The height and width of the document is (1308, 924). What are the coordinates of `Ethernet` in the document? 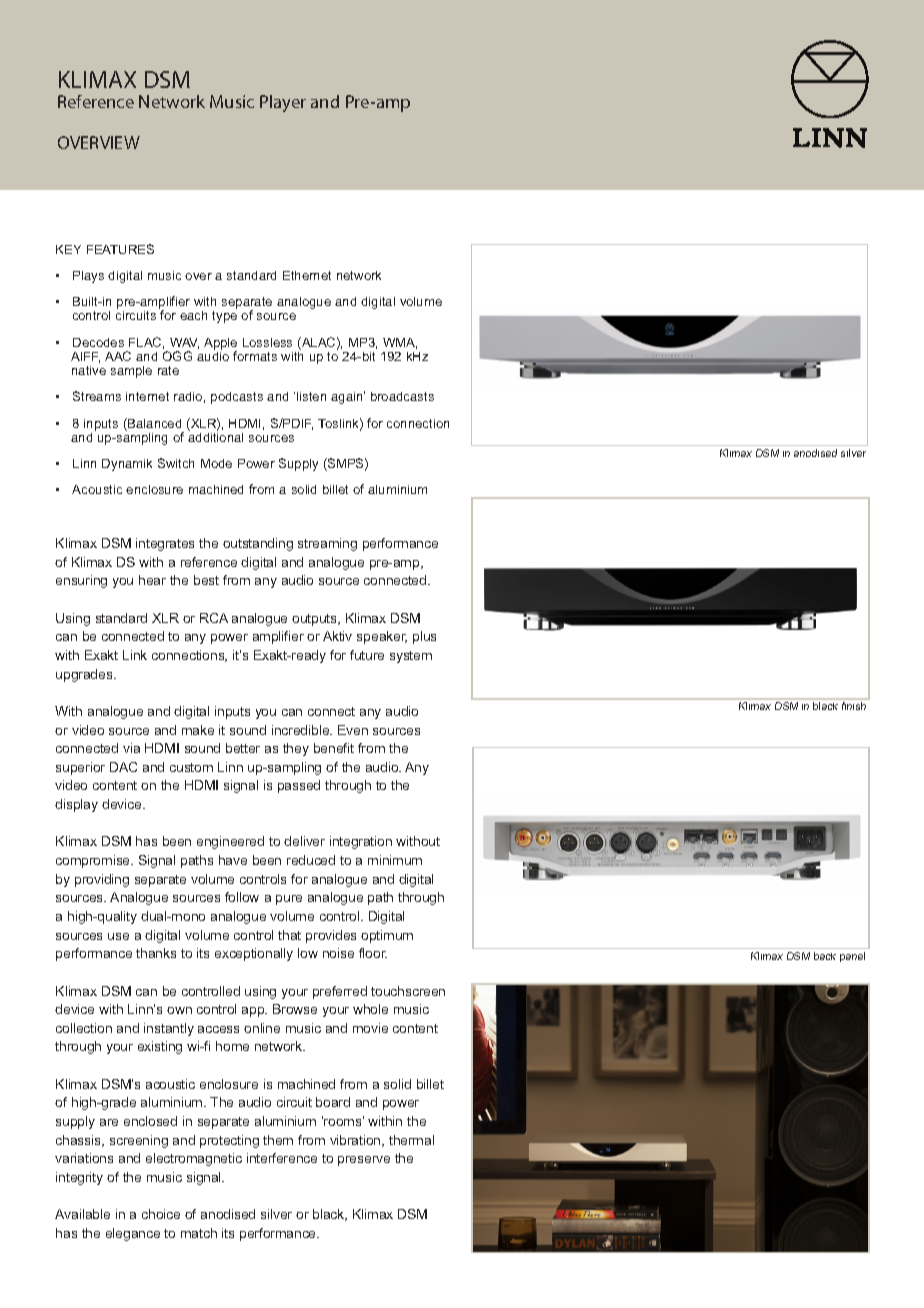 It's located at (307, 275).
